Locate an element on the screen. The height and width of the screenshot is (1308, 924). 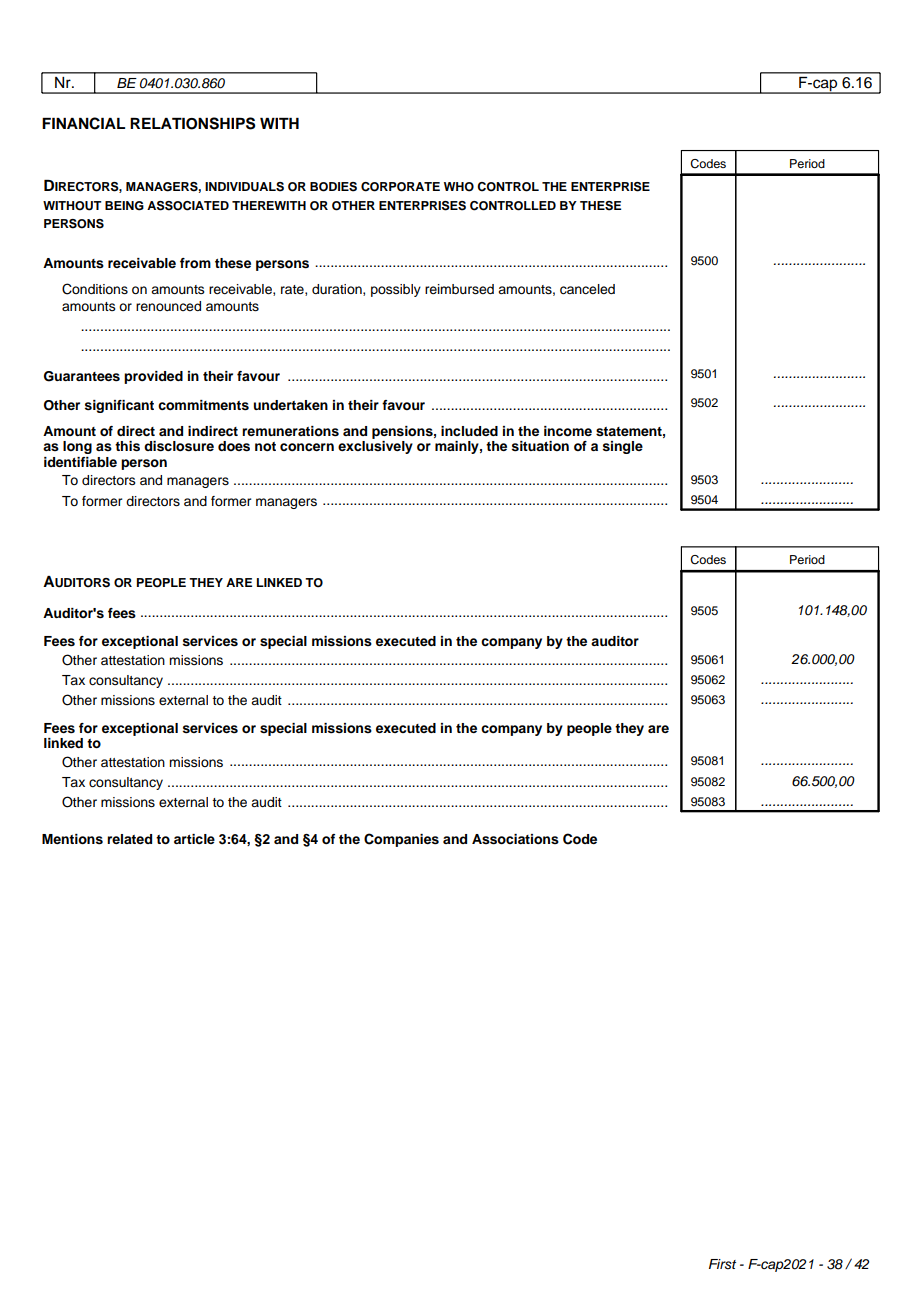
WHO is located at coordinates (459, 187).
